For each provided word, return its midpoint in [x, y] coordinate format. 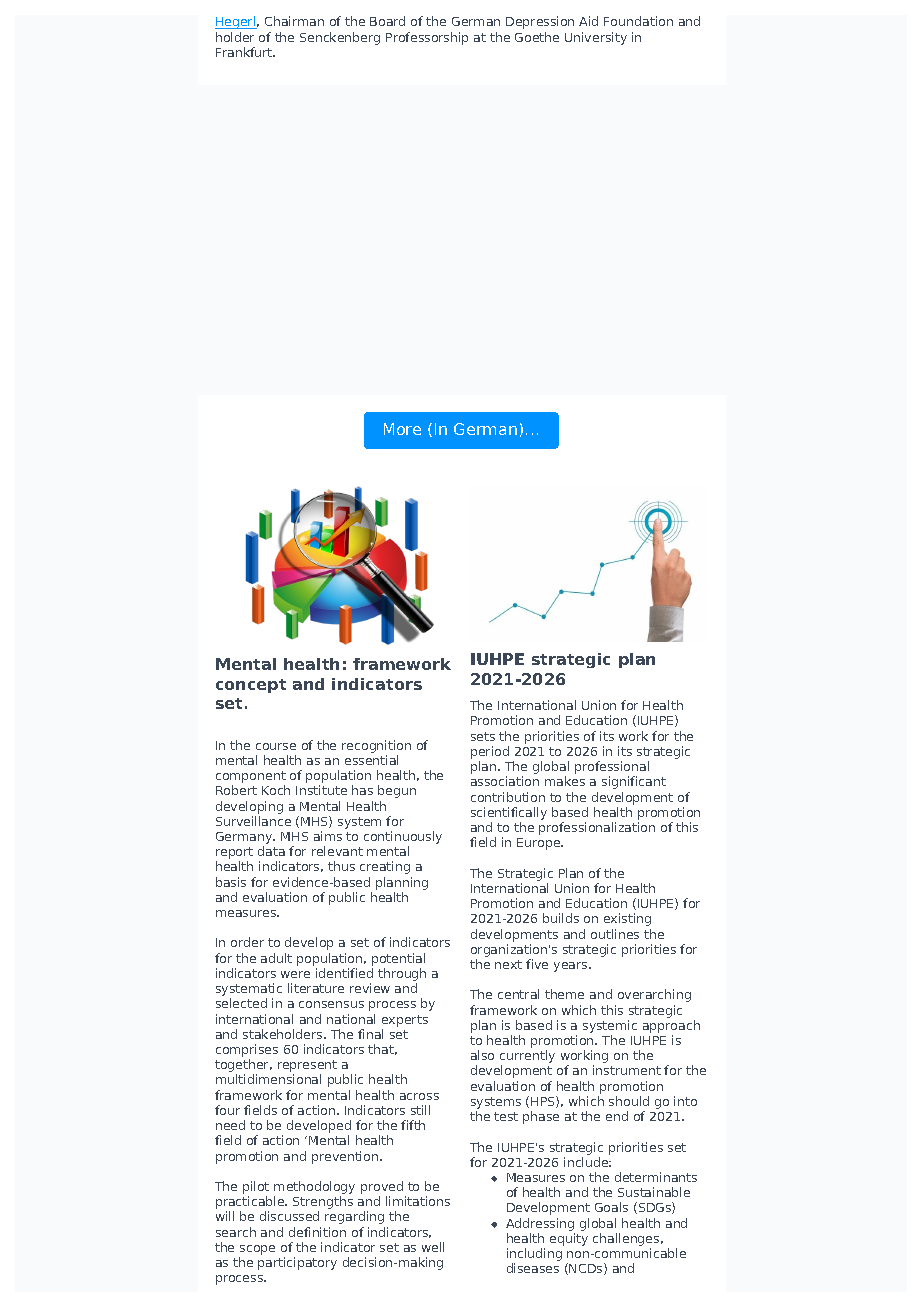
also [482, 1055]
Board [387, 21]
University [596, 38]
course [276, 746]
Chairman [294, 21]
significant [634, 782]
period [490, 752]
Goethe [537, 37]
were [295, 974]
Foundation [638, 21]
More [402, 429]
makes [565, 781]
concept [251, 686]
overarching [654, 995]
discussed [289, 1216]
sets [483, 736]
